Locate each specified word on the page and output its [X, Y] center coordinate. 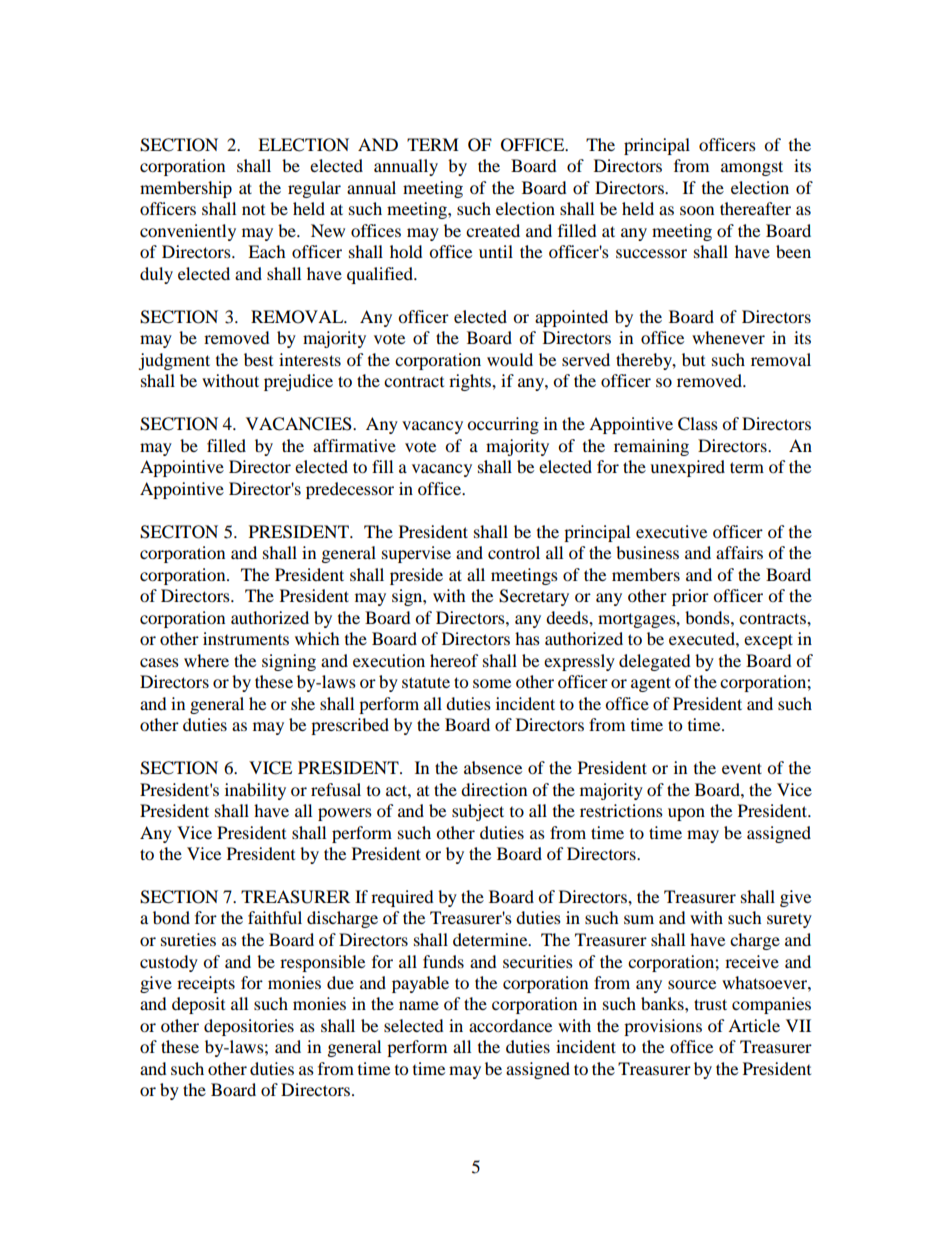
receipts [206, 984]
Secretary [534, 597]
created [493, 230]
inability [255, 791]
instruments [246, 638]
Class [698, 424]
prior [690, 597]
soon [697, 210]
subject [478, 812]
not [253, 210]
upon [686, 814]
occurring [503, 425]
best [258, 359]
